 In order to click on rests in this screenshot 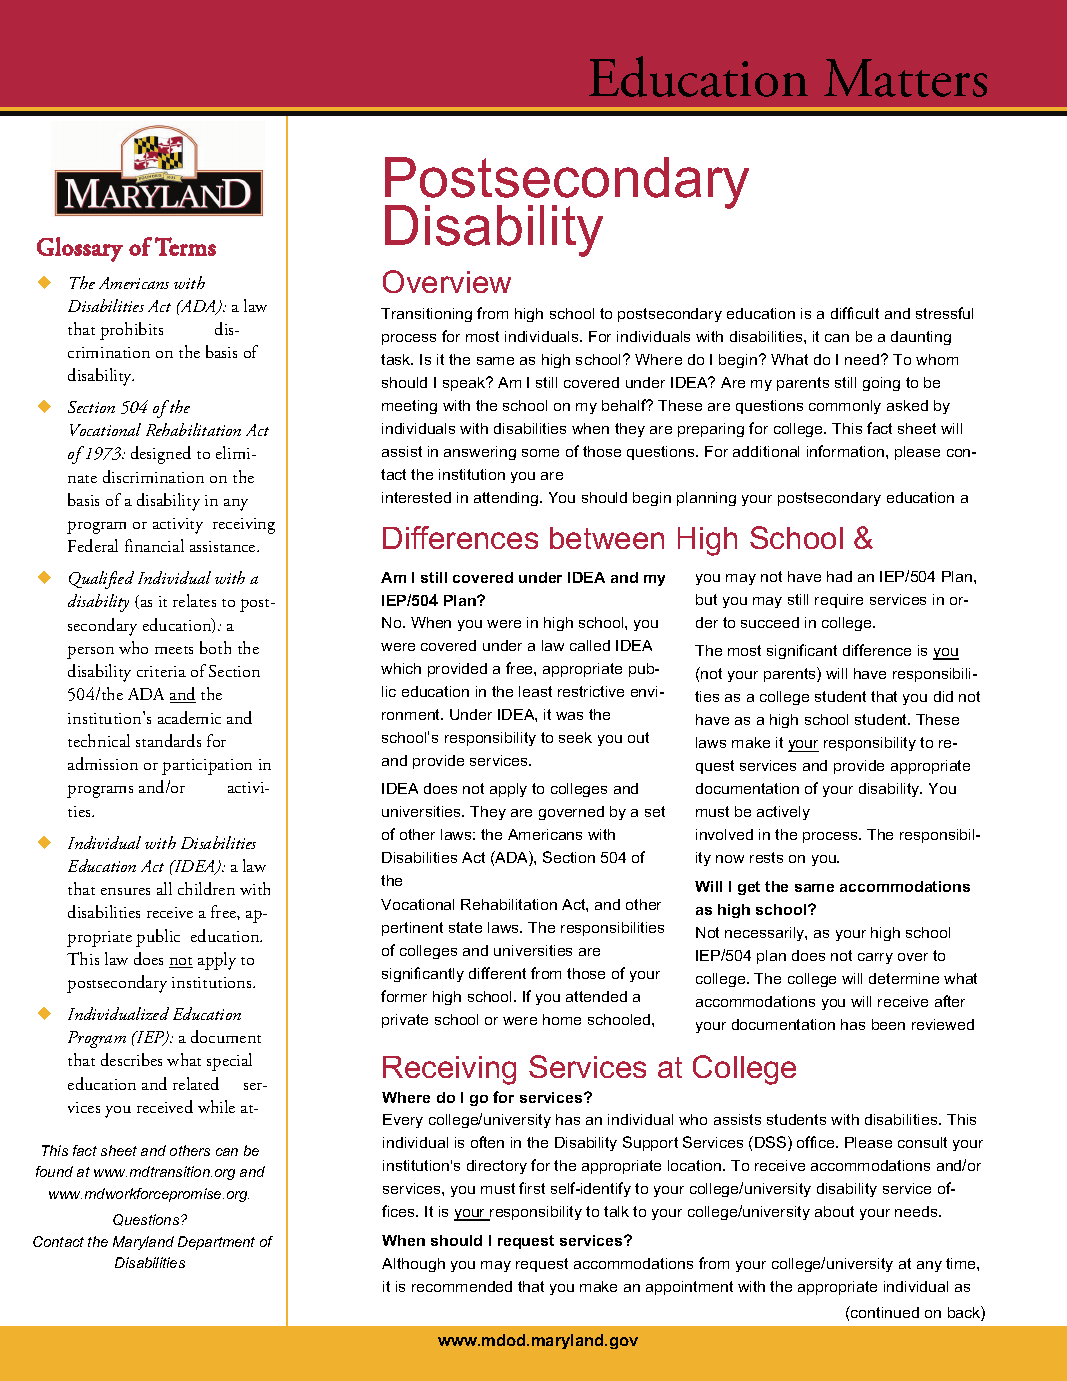, I will do `click(766, 857)`.
